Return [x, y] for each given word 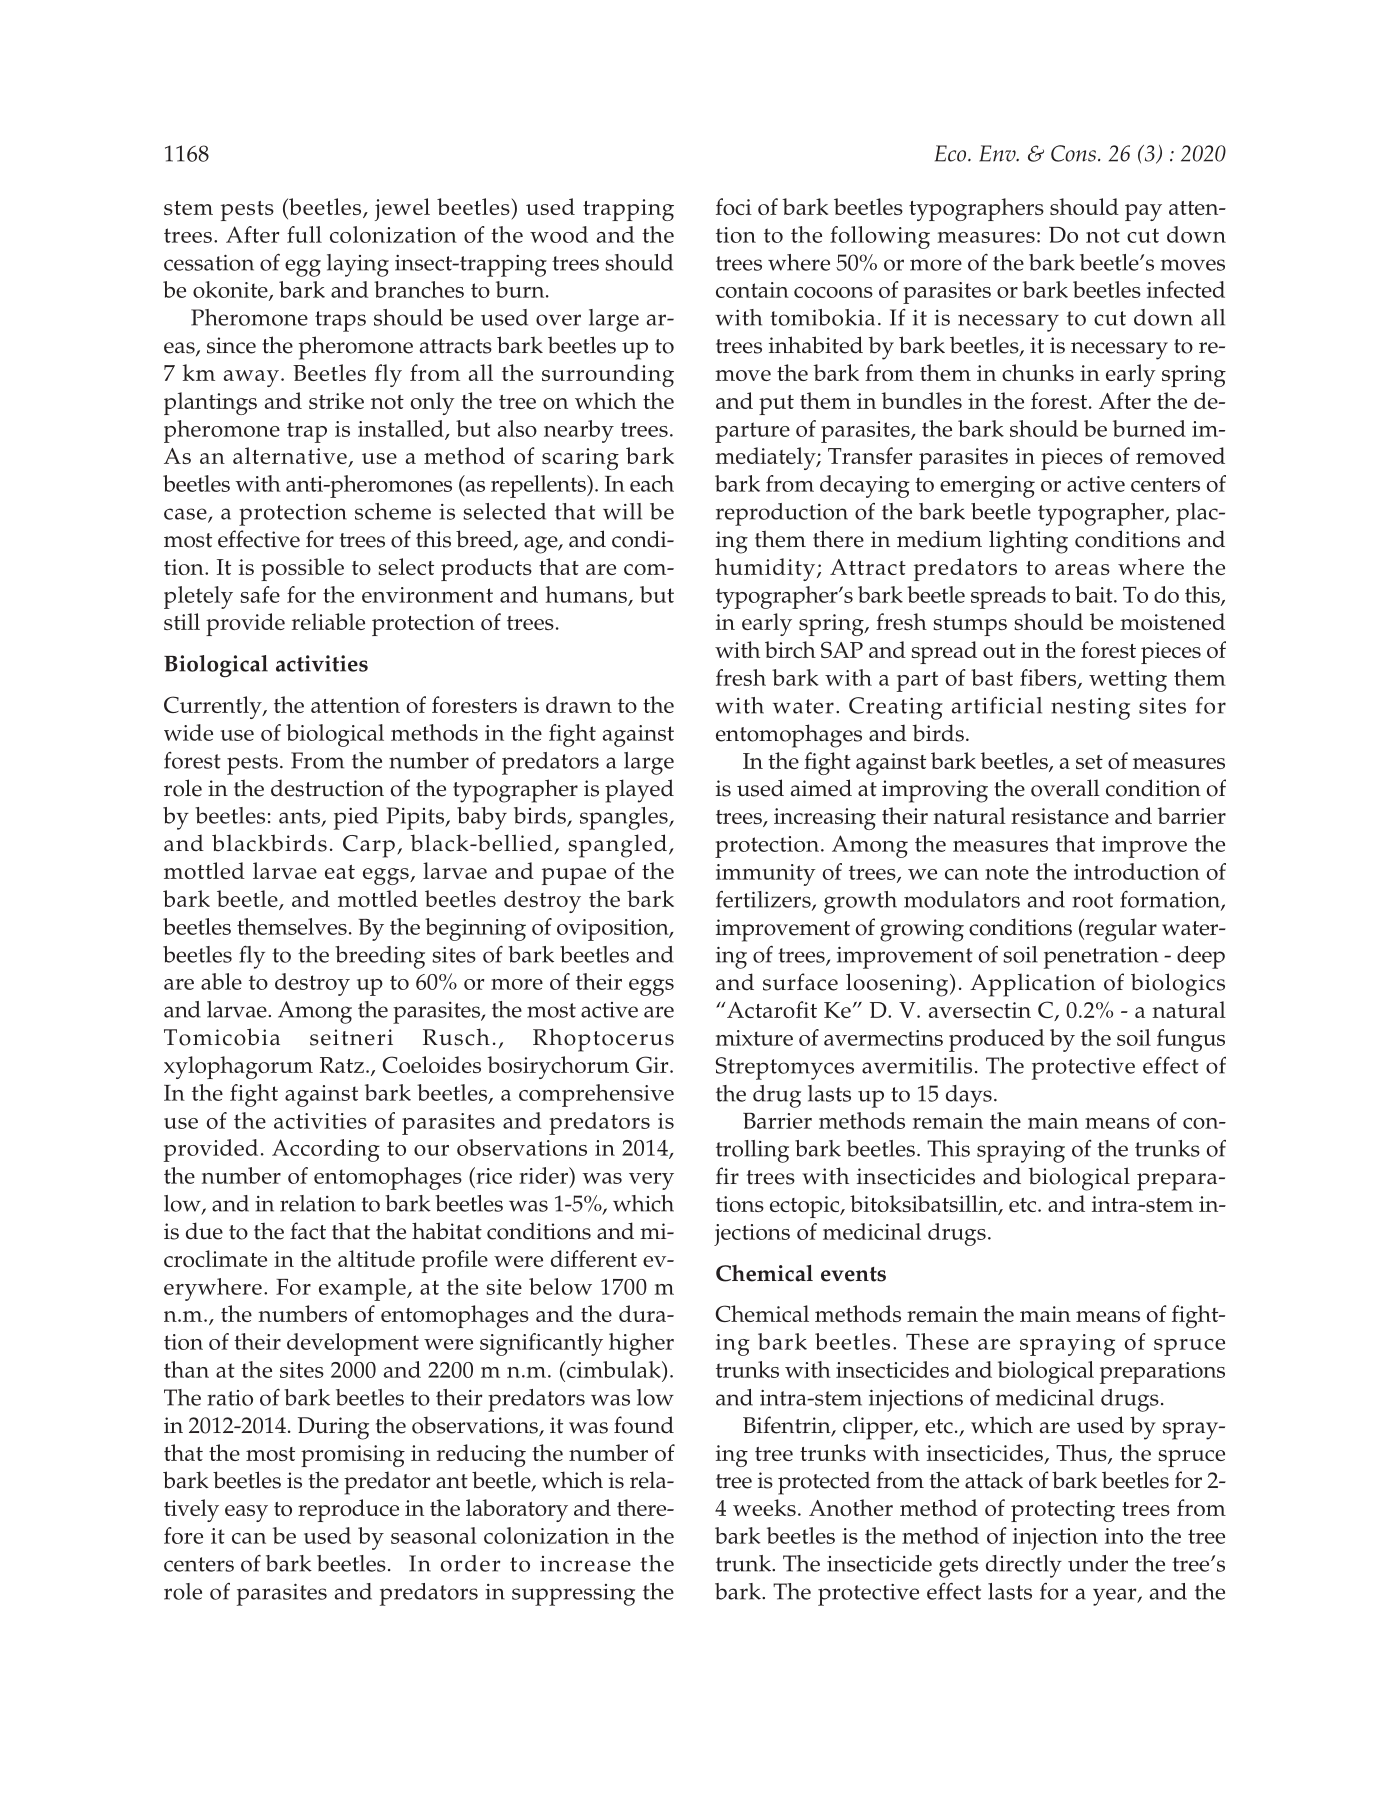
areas [1082, 569]
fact [308, 1231]
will [622, 511]
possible [302, 569]
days [969, 1096]
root [1092, 900]
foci [734, 206]
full [304, 234]
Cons [1073, 153]
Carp [369, 846]
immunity [766, 875]
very [651, 1181]
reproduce [348, 1510]
